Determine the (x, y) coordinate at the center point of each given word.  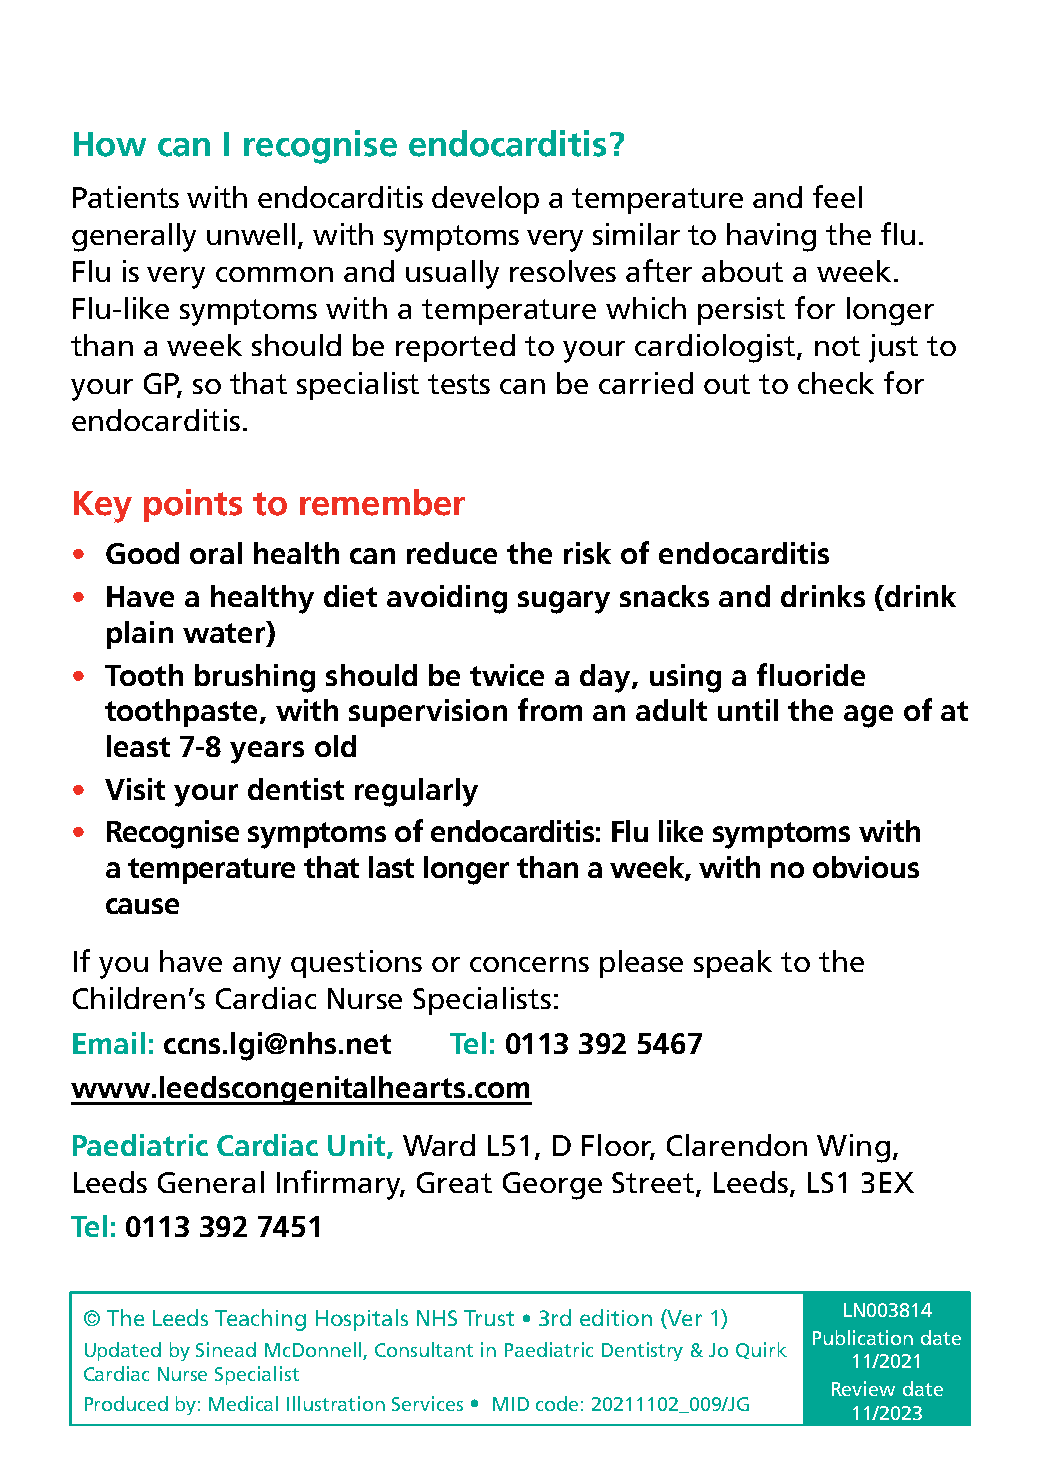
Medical (243, 1403)
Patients (126, 197)
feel (837, 196)
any (257, 968)
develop (485, 200)
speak (733, 964)
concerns (529, 964)
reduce (452, 553)
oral (216, 553)
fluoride (811, 674)
